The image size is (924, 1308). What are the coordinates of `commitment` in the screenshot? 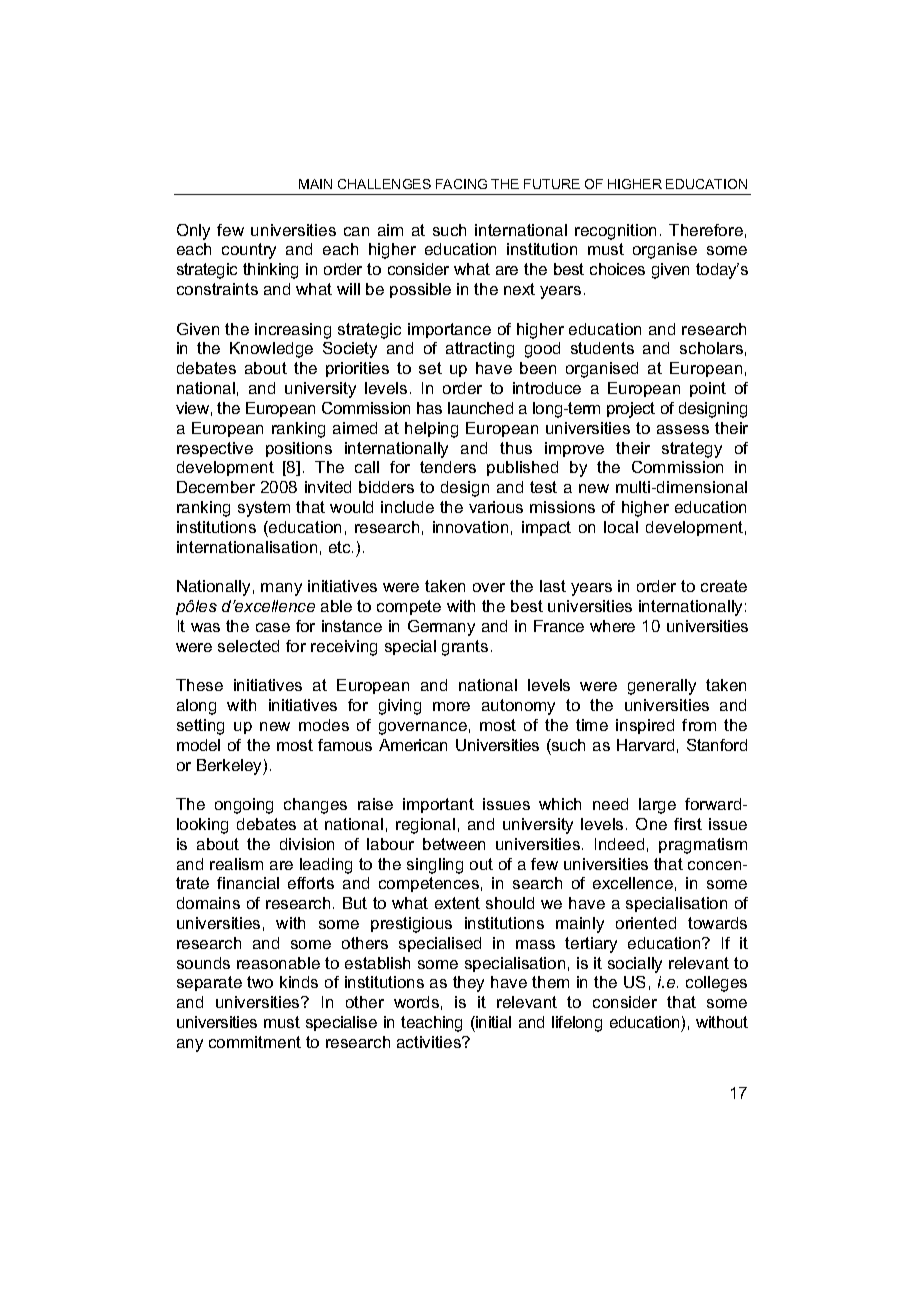 It's located at (255, 1042).
